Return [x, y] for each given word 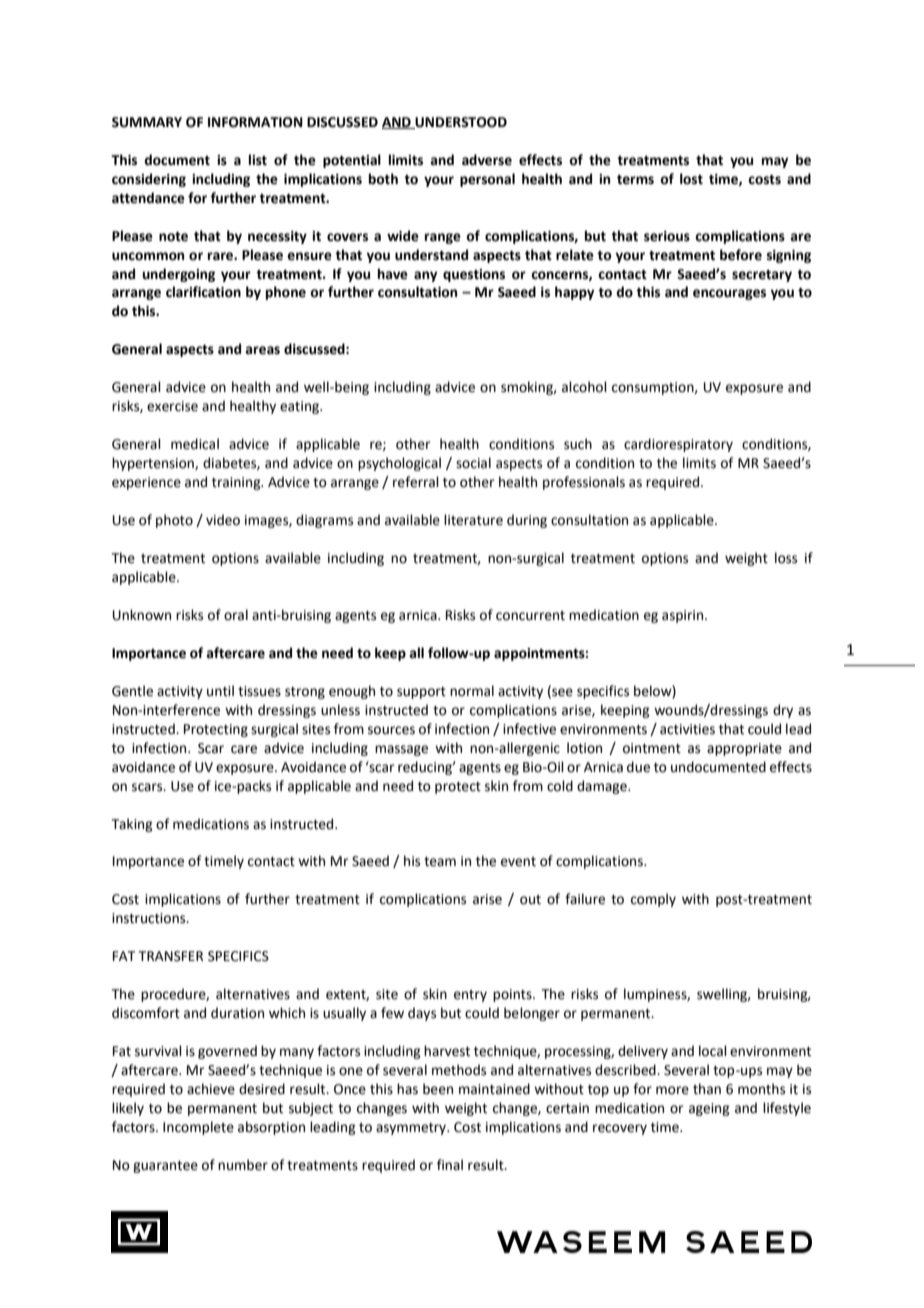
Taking [132, 825]
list [258, 160]
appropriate [744, 749]
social [473, 463]
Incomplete [198, 1128]
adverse [487, 160]
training [237, 483]
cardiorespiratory [678, 445]
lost [691, 179]
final [450, 1164]
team [440, 862]
